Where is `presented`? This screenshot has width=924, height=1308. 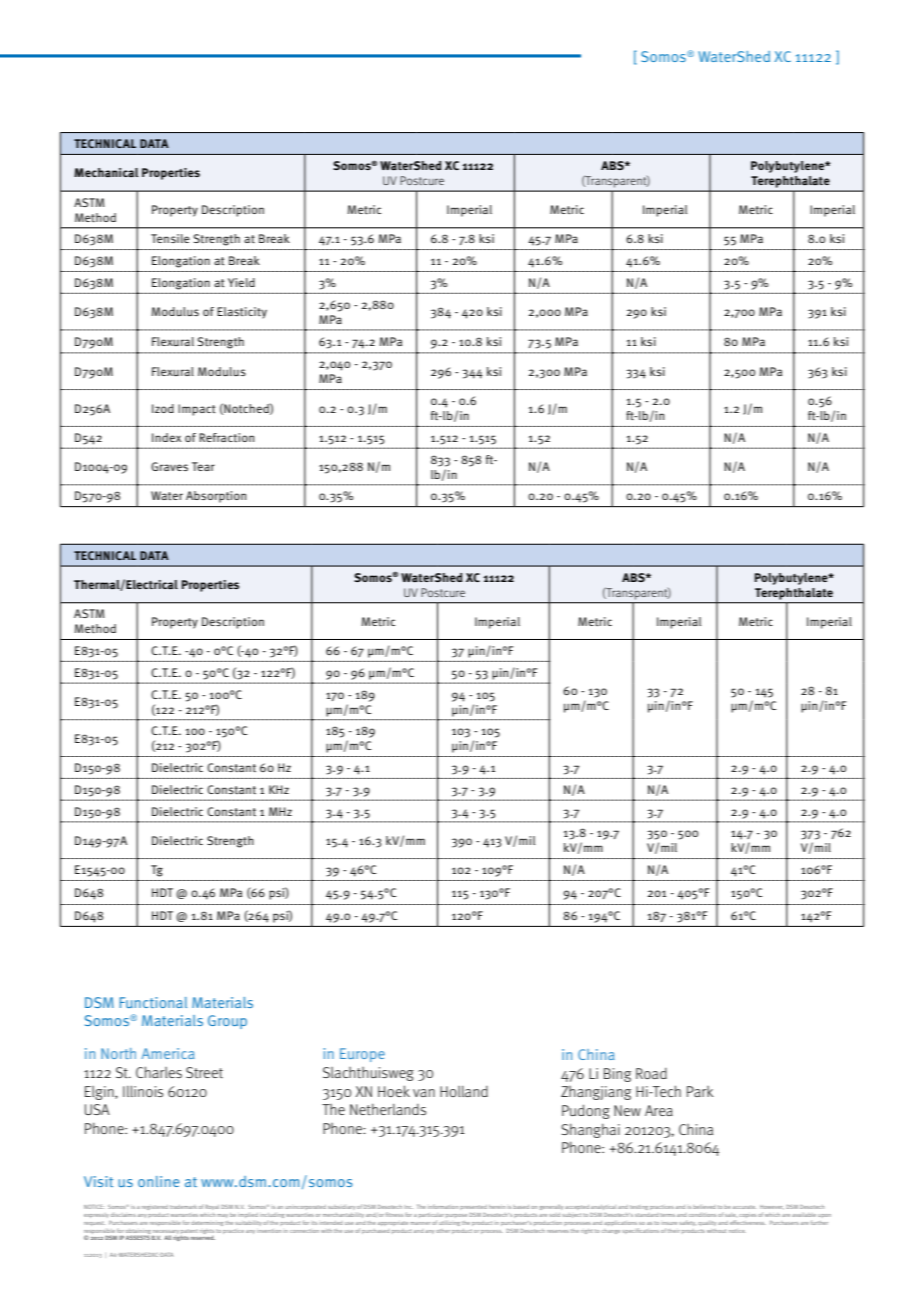 presented is located at coordinates (473, 1207).
